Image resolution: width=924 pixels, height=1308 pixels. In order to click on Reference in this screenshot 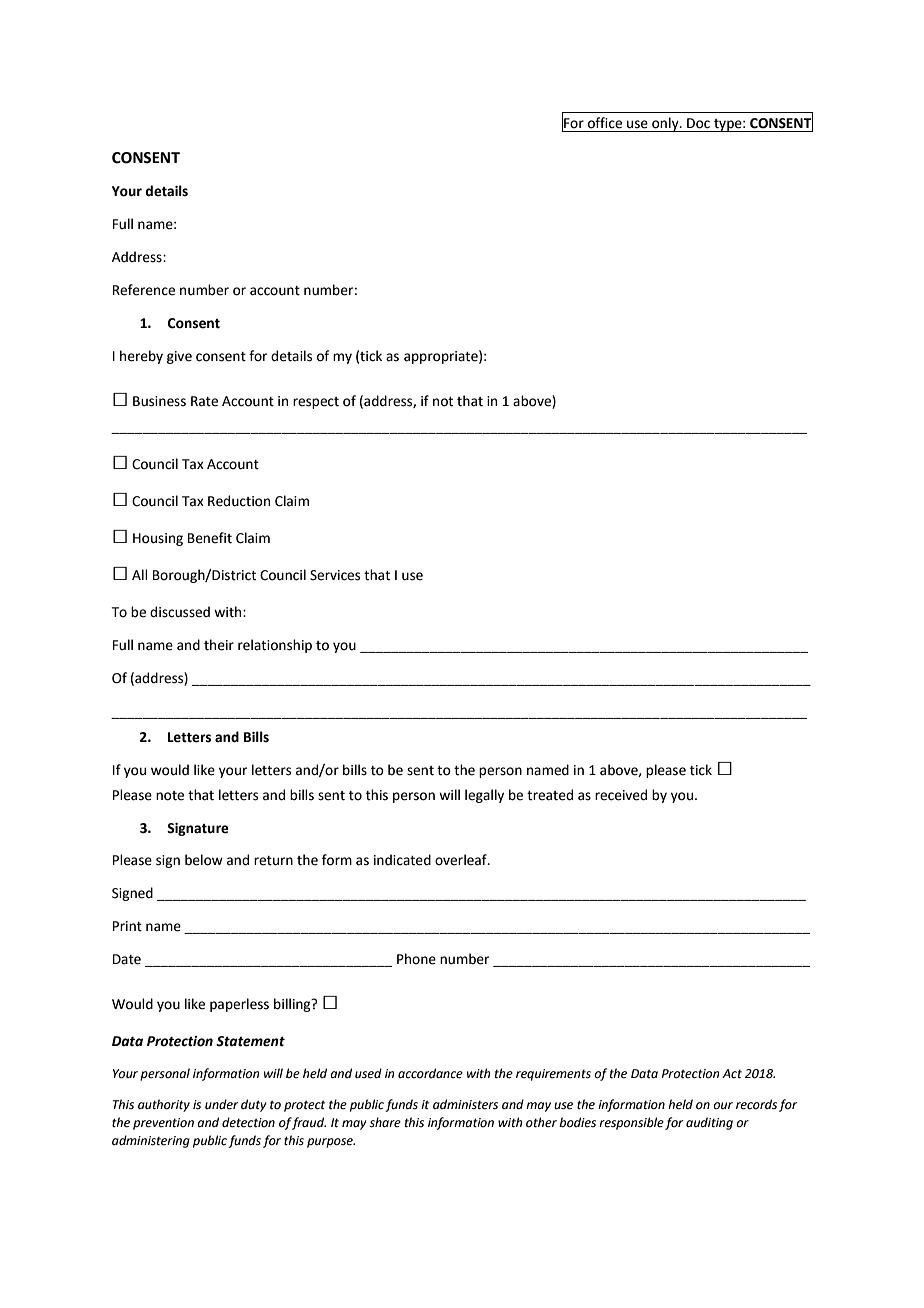, I will do `click(144, 290)`.
